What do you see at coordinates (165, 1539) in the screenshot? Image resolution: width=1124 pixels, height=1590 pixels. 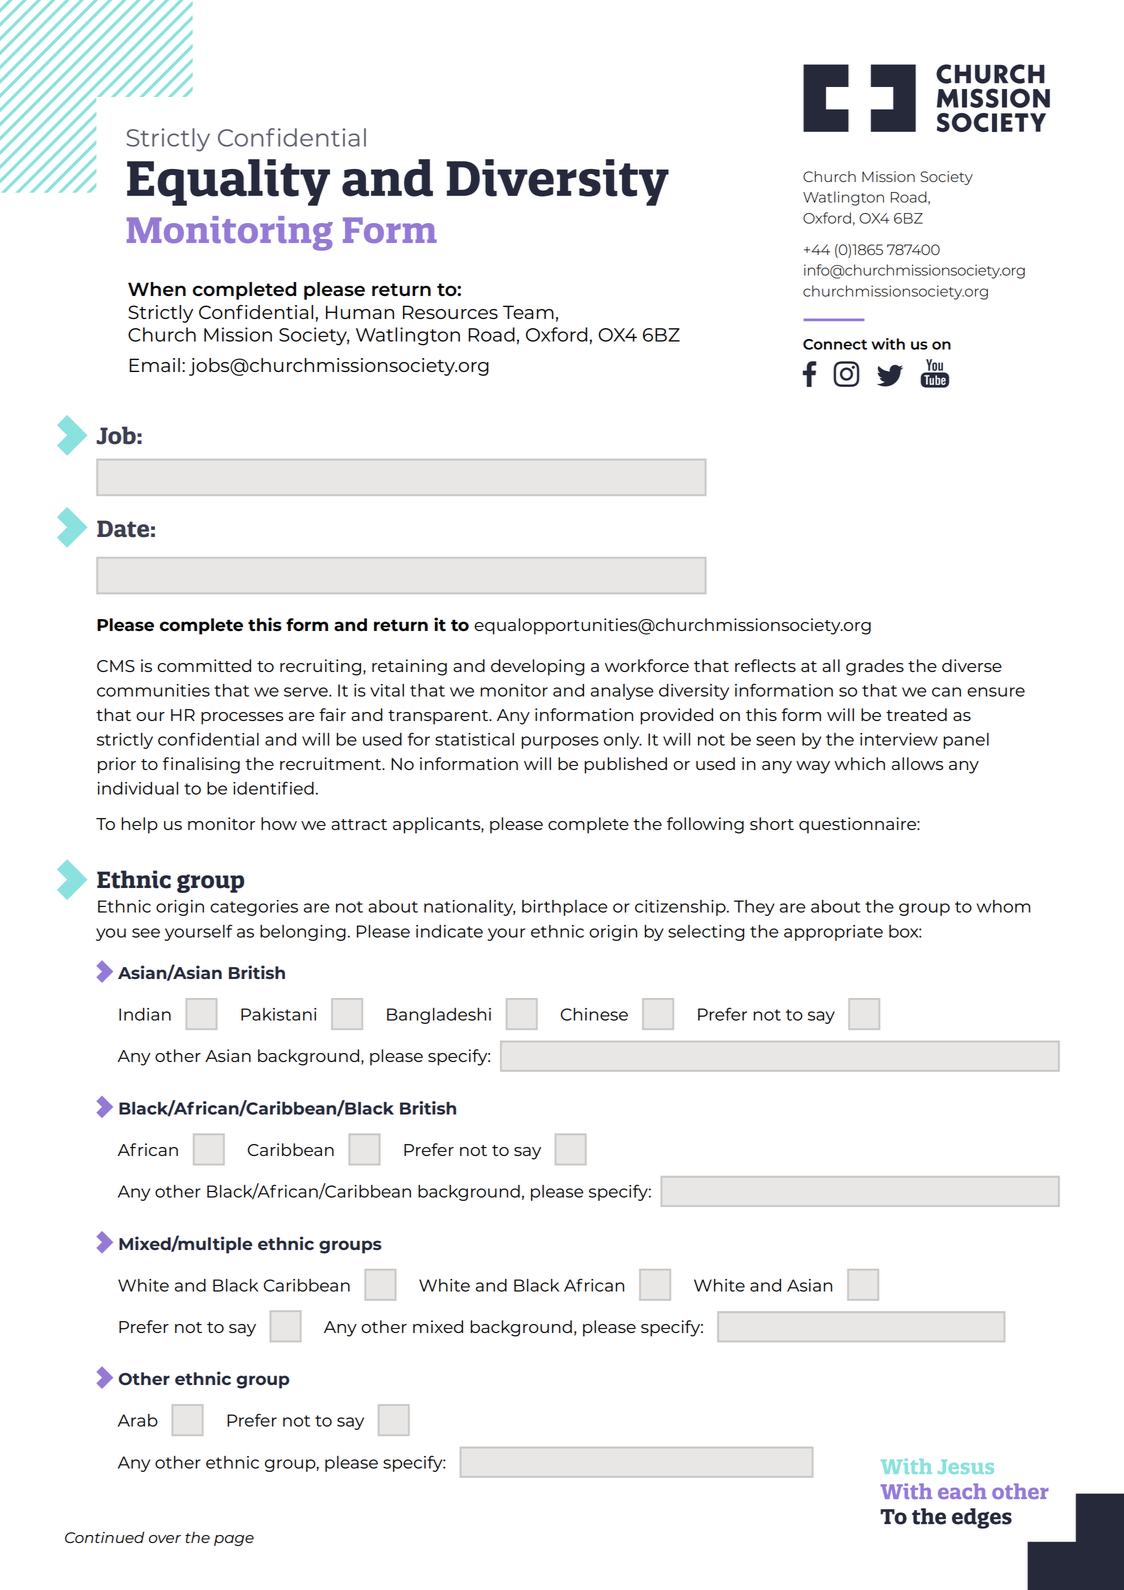 I see `over` at bounding box center [165, 1539].
